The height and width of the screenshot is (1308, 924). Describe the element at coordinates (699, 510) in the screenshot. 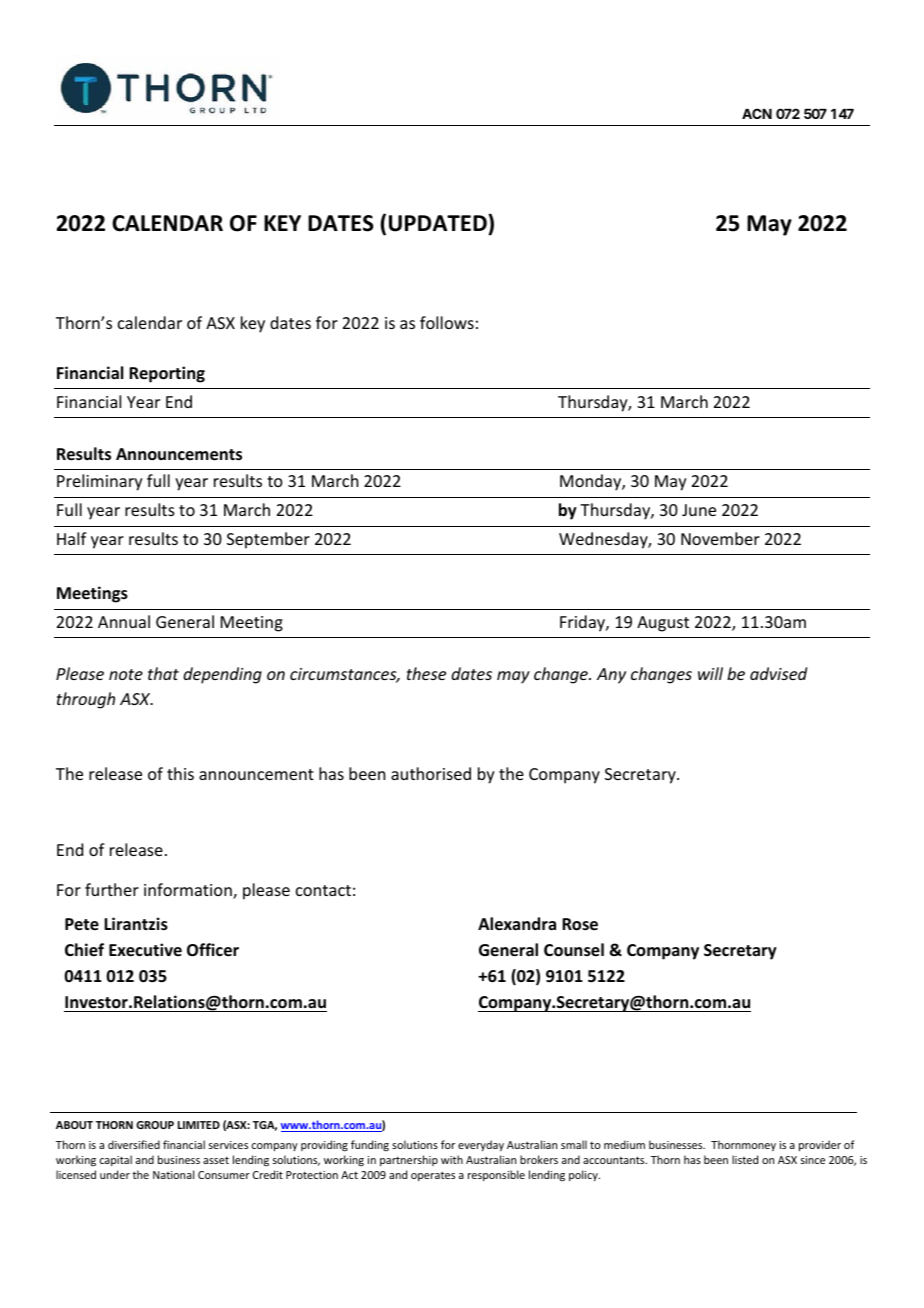

I see `June` at that location.
